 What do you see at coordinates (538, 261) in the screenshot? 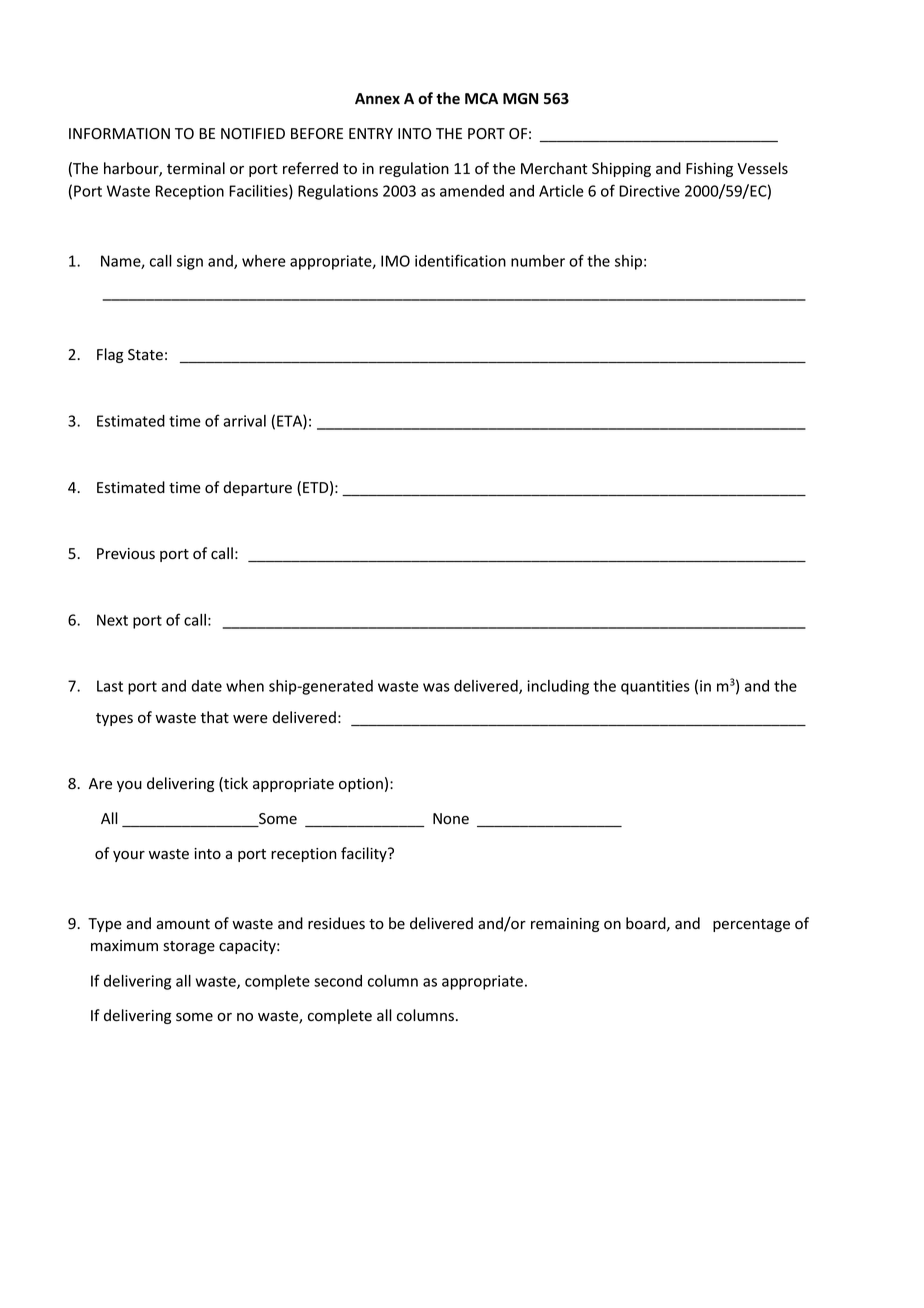
I see `number` at bounding box center [538, 261].
